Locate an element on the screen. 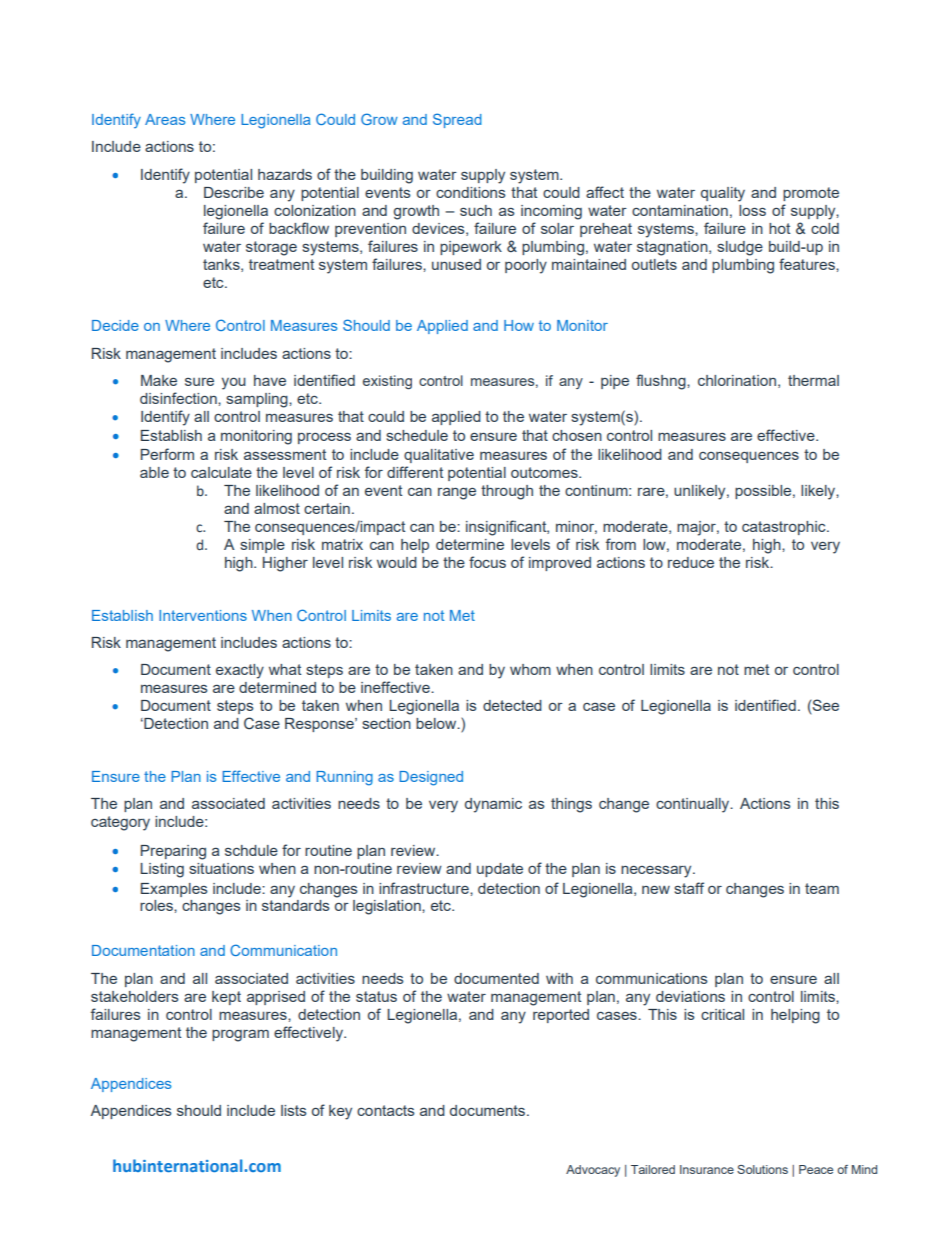  catastrophic is located at coordinates (785, 528).
